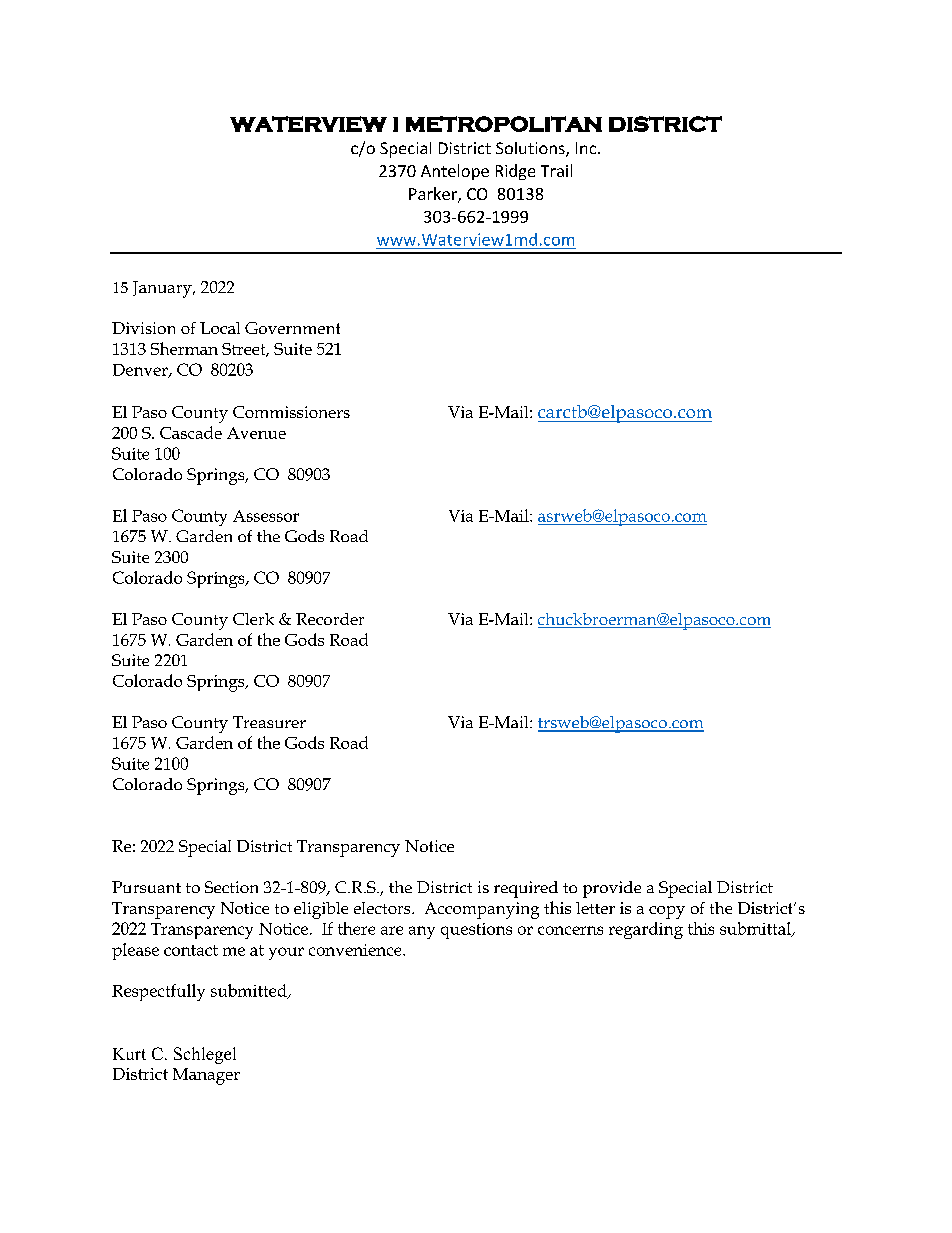 The image size is (952, 1233). What do you see at coordinates (205, 1055) in the page?
I see `Schlegel` at bounding box center [205, 1055].
